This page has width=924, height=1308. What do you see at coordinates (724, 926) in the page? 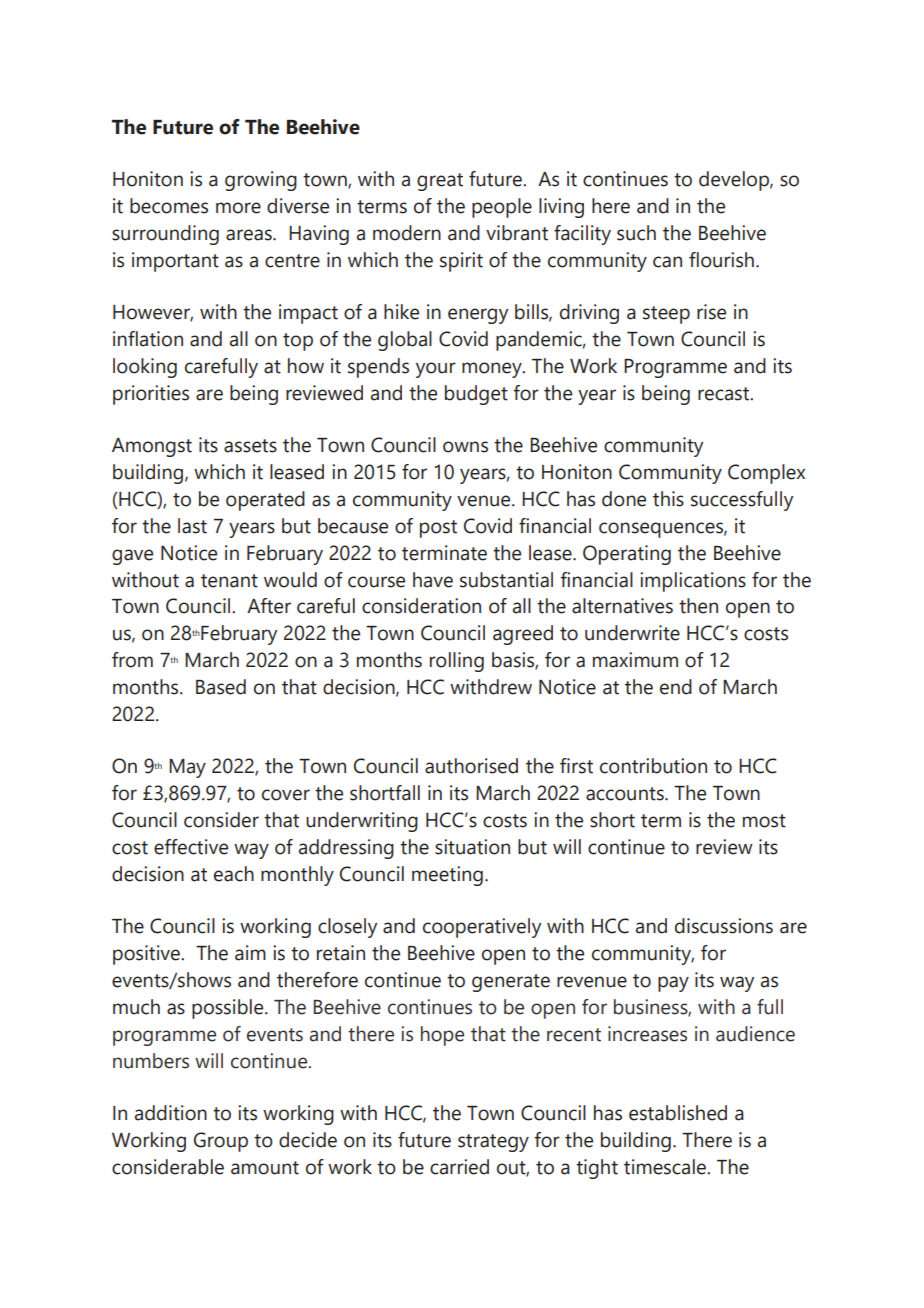
I see `discussions` at bounding box center [724, 926].
